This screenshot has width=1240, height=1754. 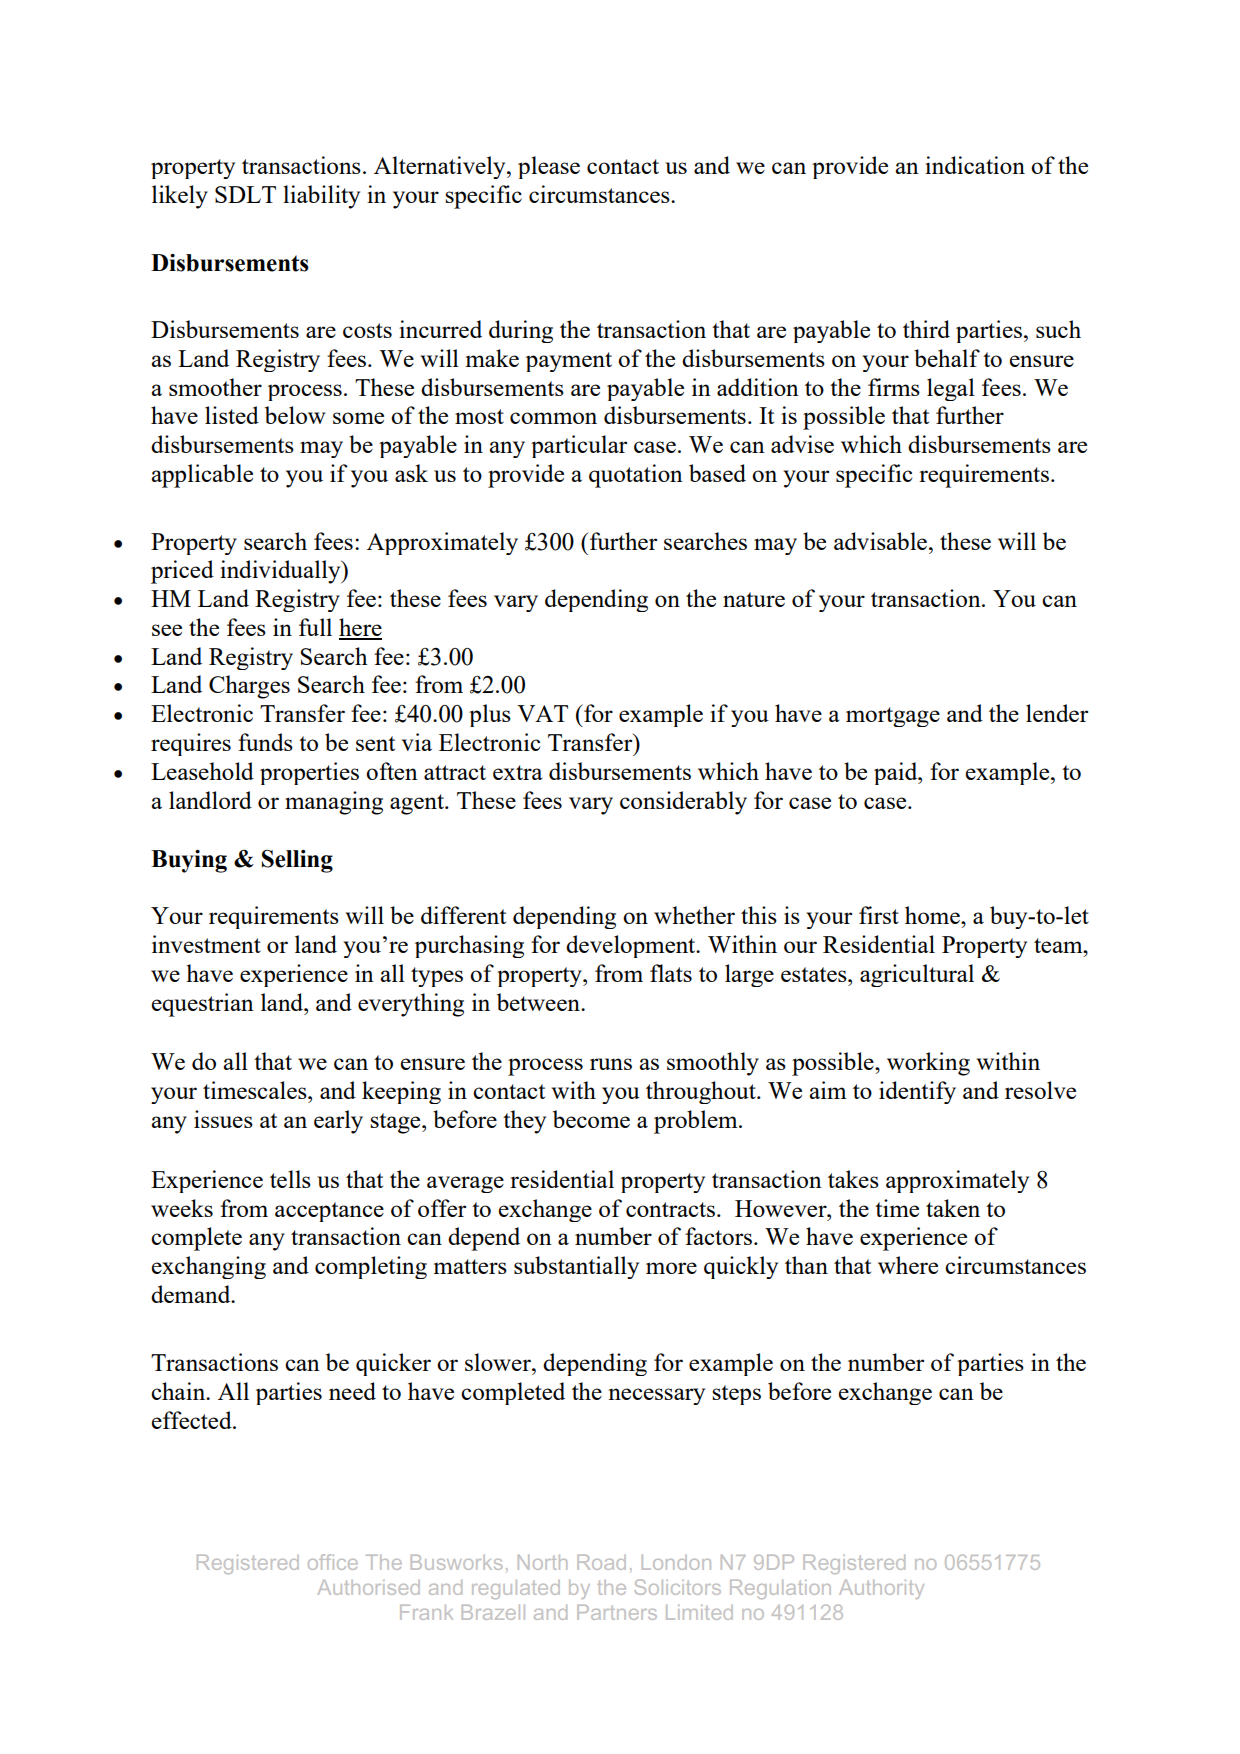 What do you see at coordinates (953, 1208) in the screenshot?
I see `taken` at bounding box center [953, 1208].
